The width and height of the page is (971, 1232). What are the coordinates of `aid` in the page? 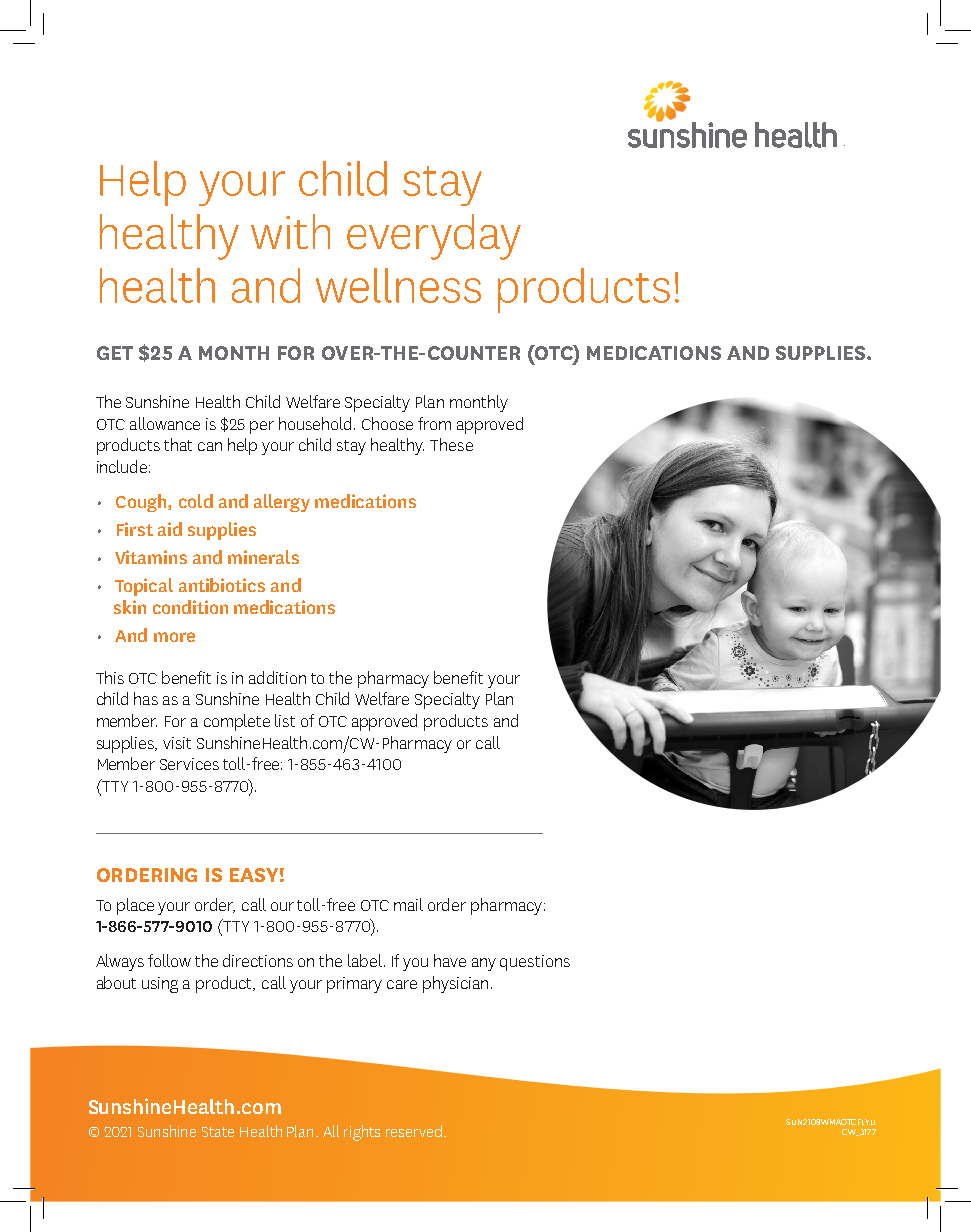 It's located at (170, 529).
